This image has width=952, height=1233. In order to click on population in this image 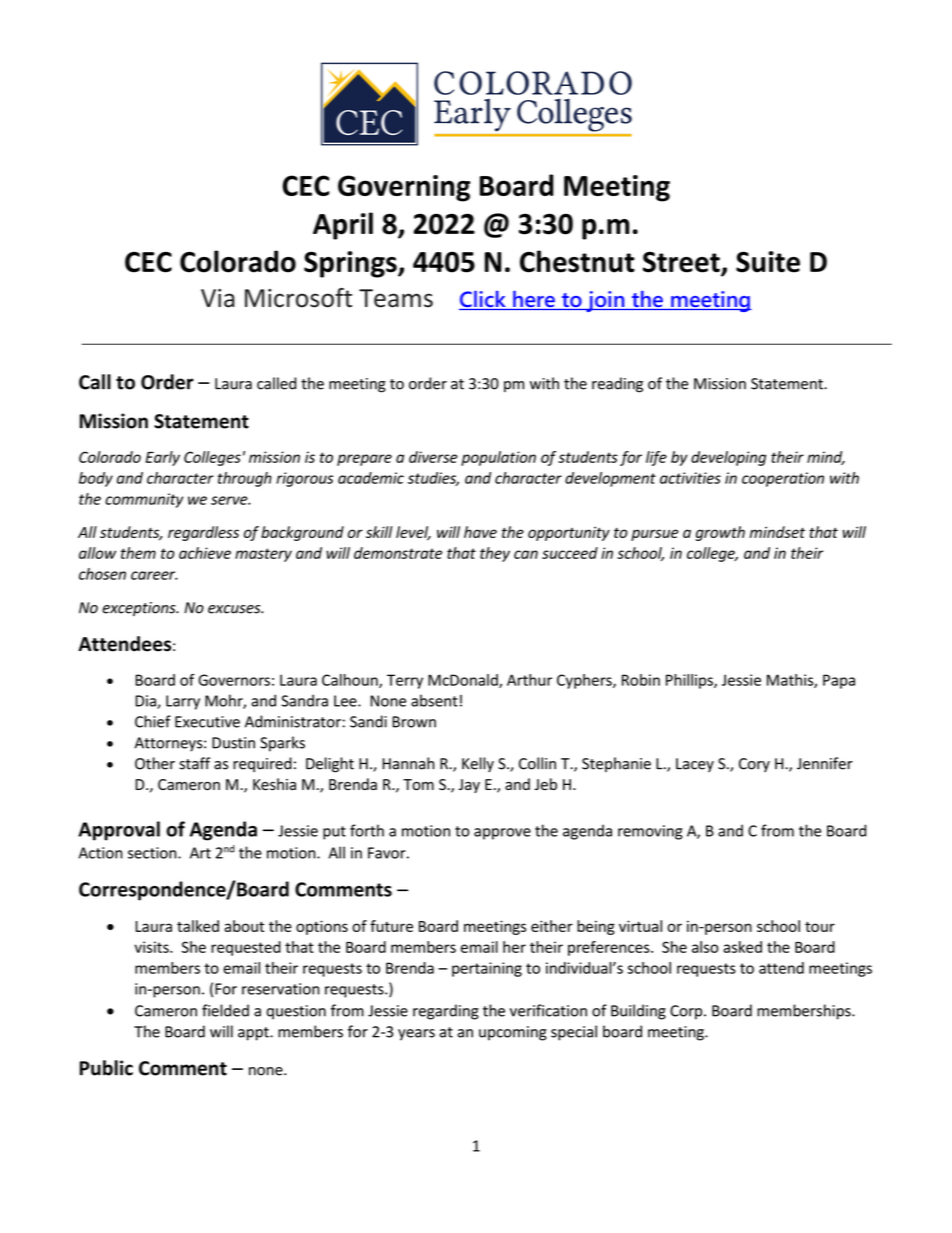, I will do `click(498, 458)`.
